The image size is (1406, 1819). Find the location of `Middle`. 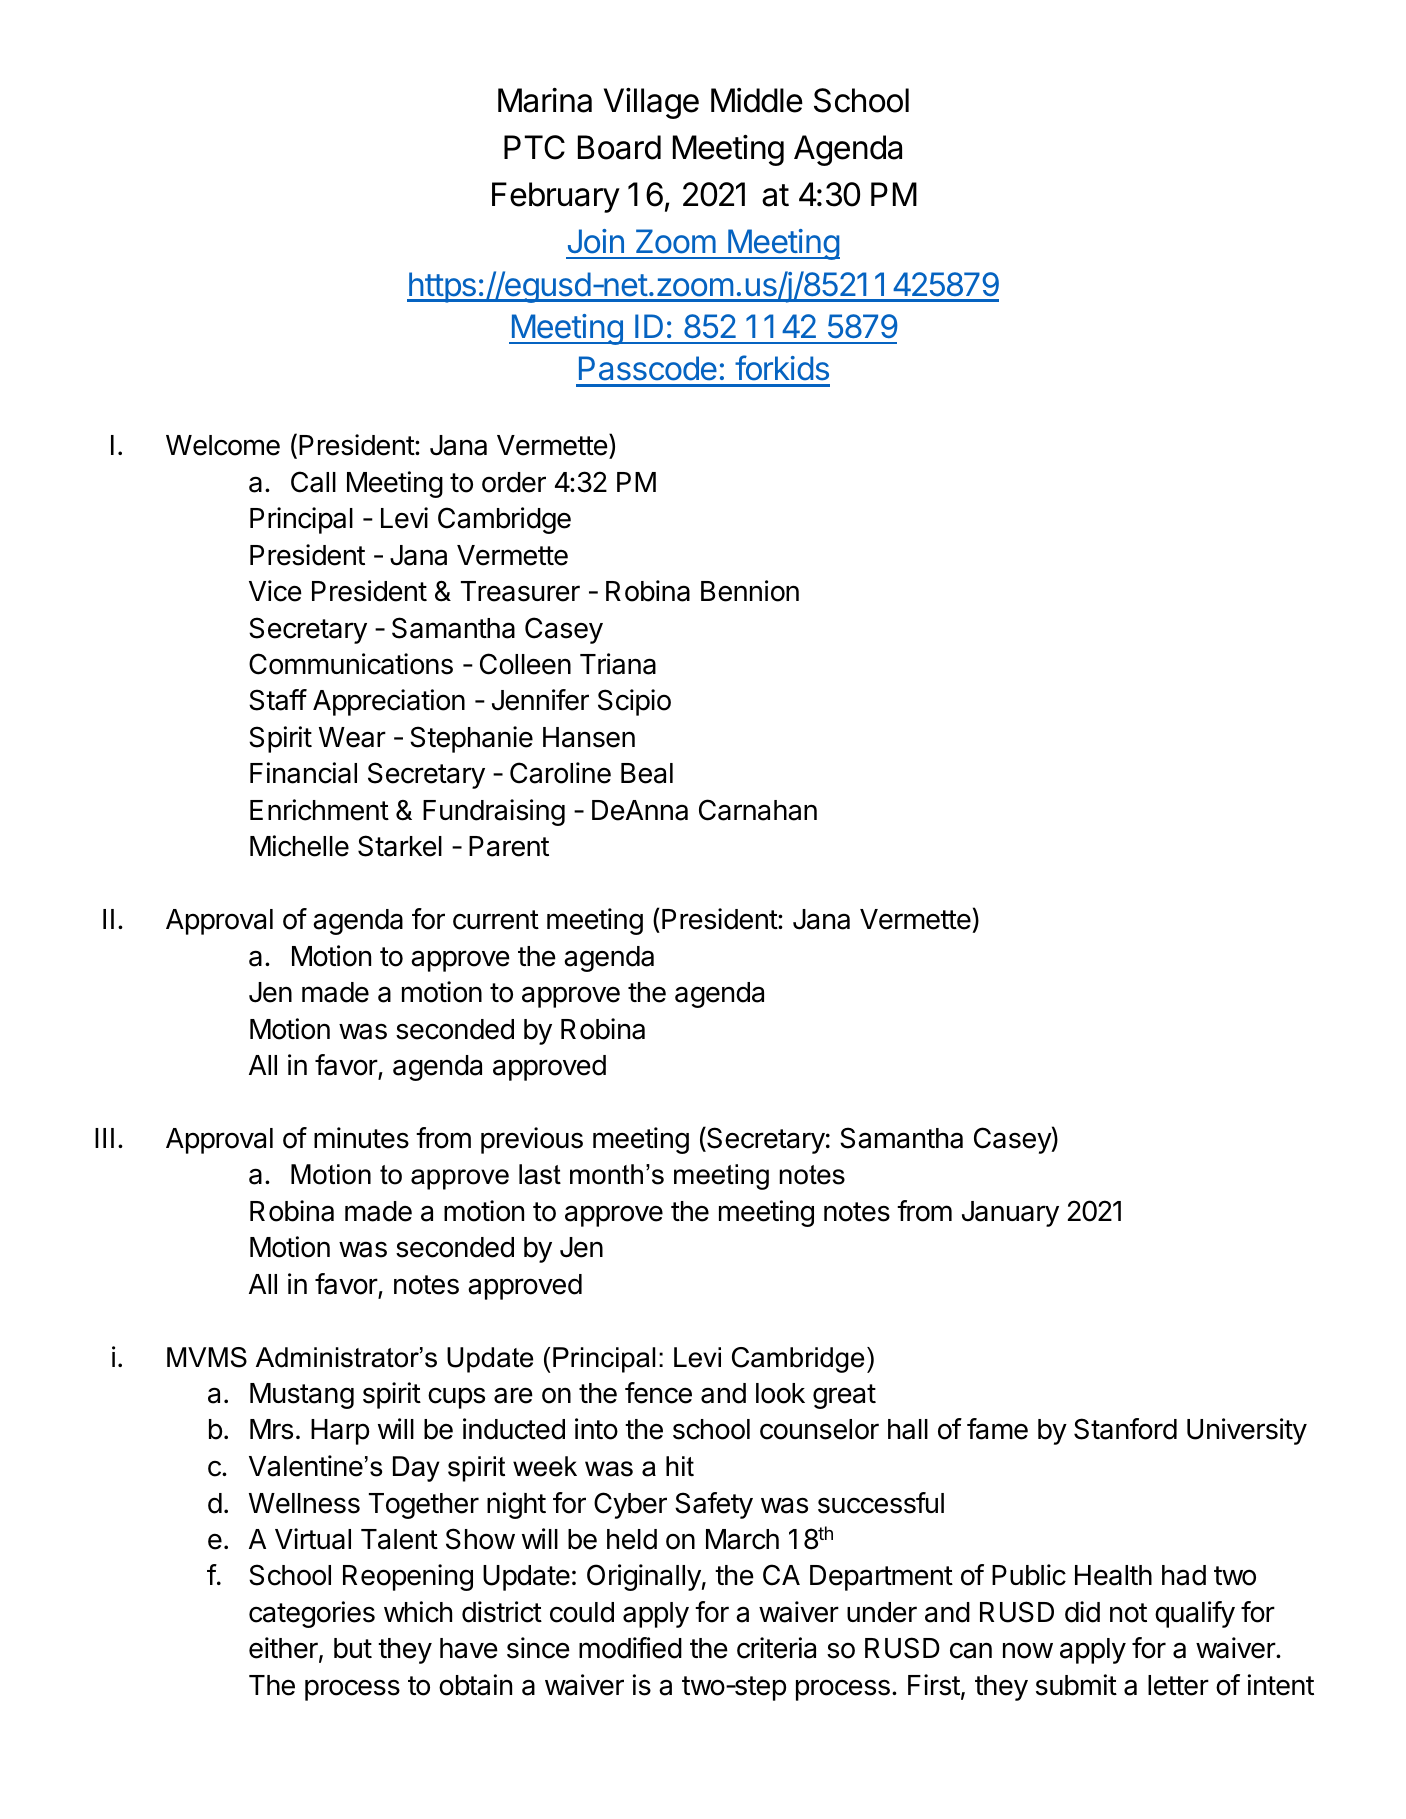

Middle is located at coordinates (757, 100).
